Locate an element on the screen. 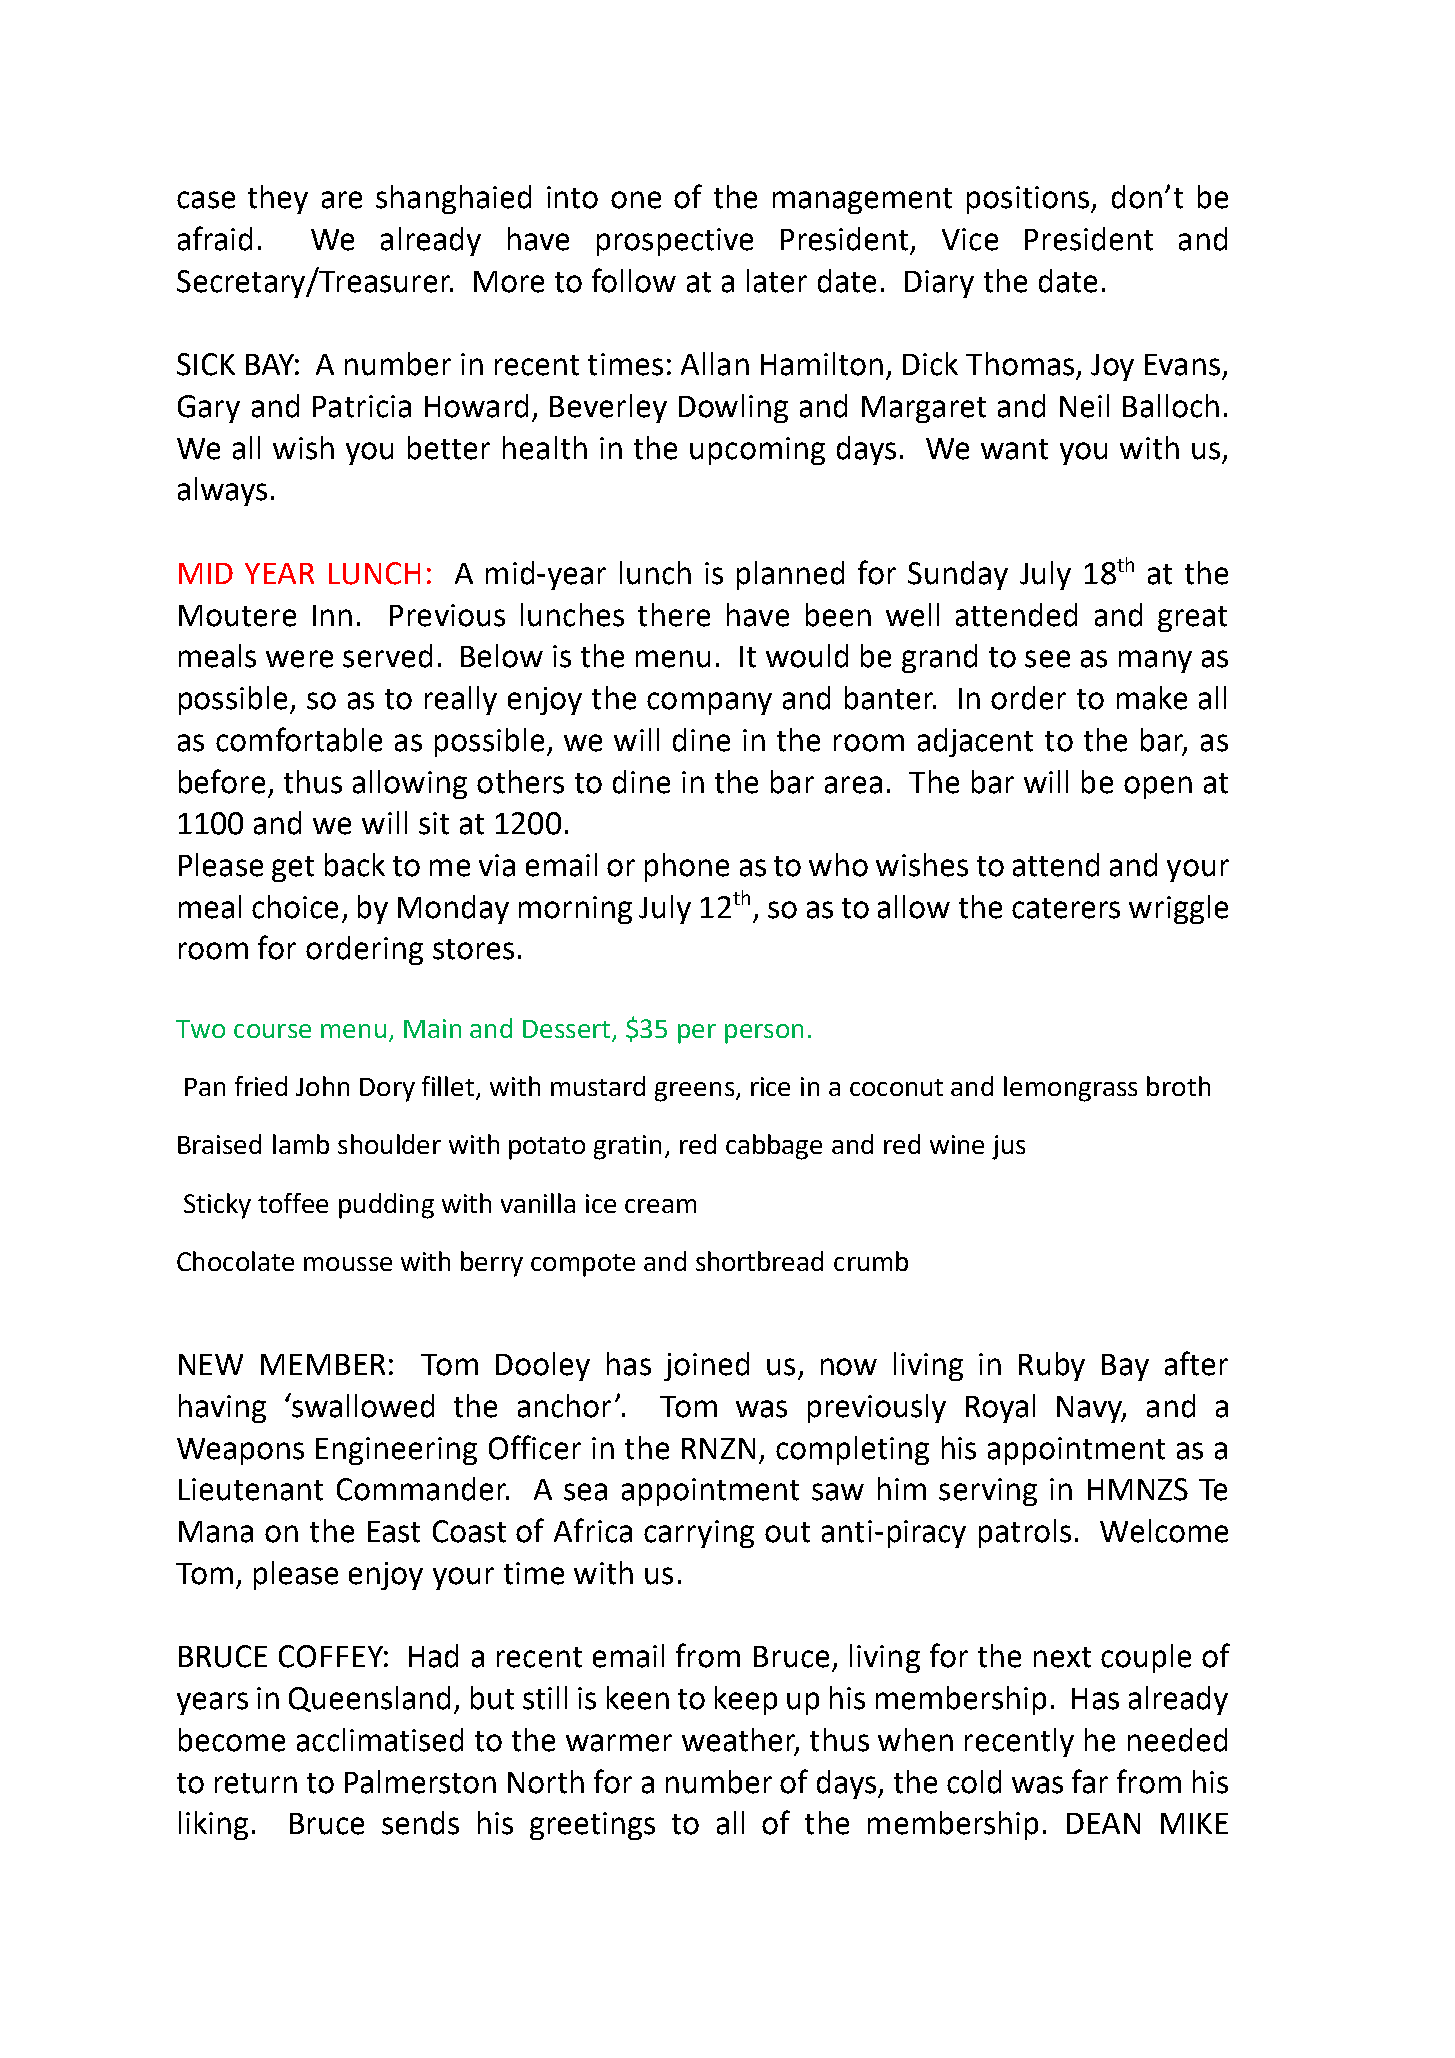  lamb is located at coordinates (301, 1144).
